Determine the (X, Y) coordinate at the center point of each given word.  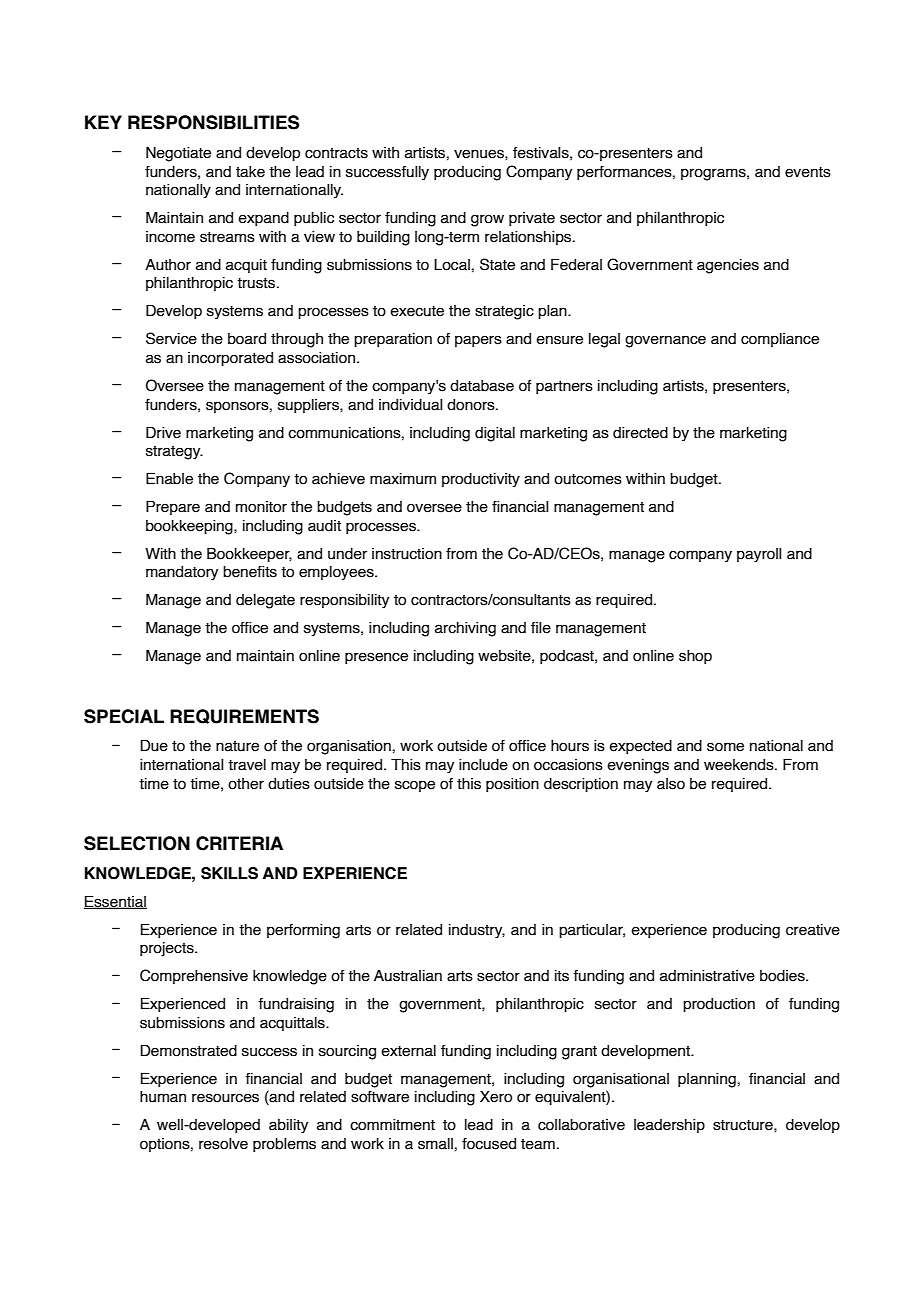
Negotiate (178, 154)
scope (415, 786)
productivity (481, 480)
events (808, 172)
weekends (740, 765)
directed (640, 433)
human (163, 1097)
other (246, 784)
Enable (169, 478)
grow (487, 220)
